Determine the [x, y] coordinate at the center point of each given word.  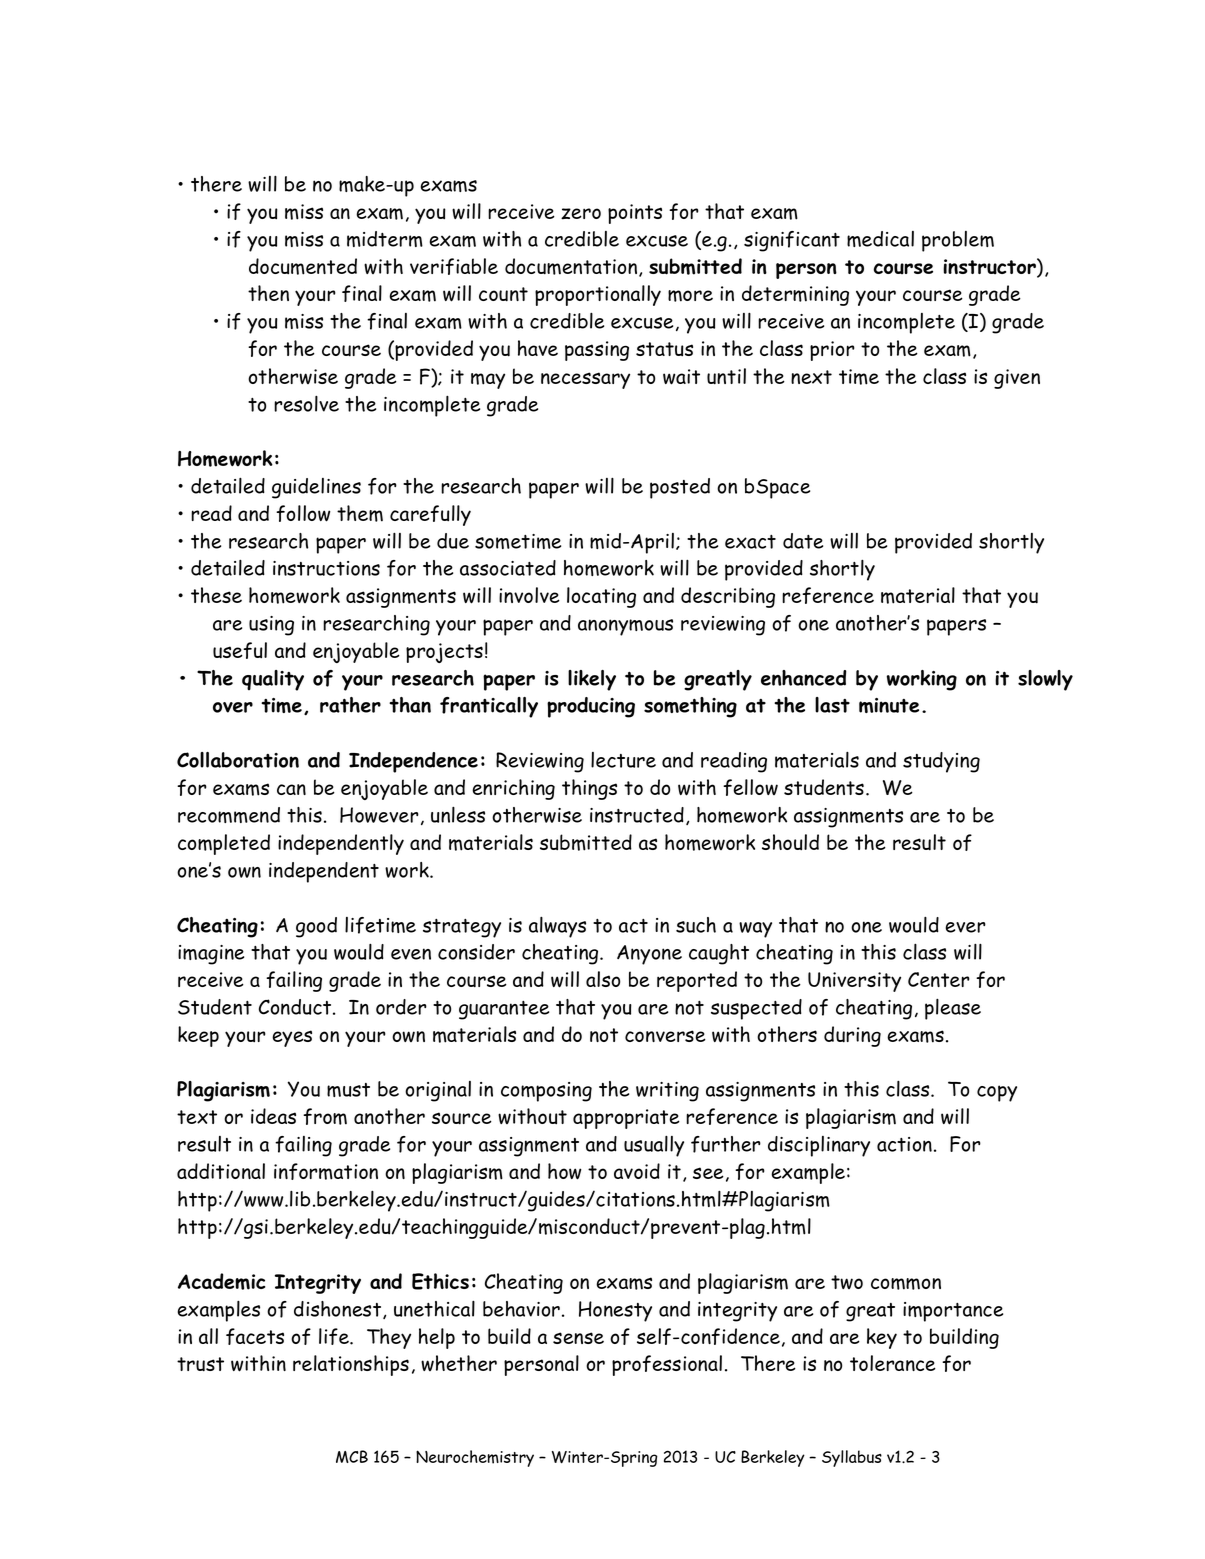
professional [667, 1365]
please [953, 1009]
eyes [292, 1038]
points [635, 214]
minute [889, 705]
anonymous [625, 627]
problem [958, 241]
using [271, 626]
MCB [352, 1456]
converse [665, 1036]
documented [303, 266]
